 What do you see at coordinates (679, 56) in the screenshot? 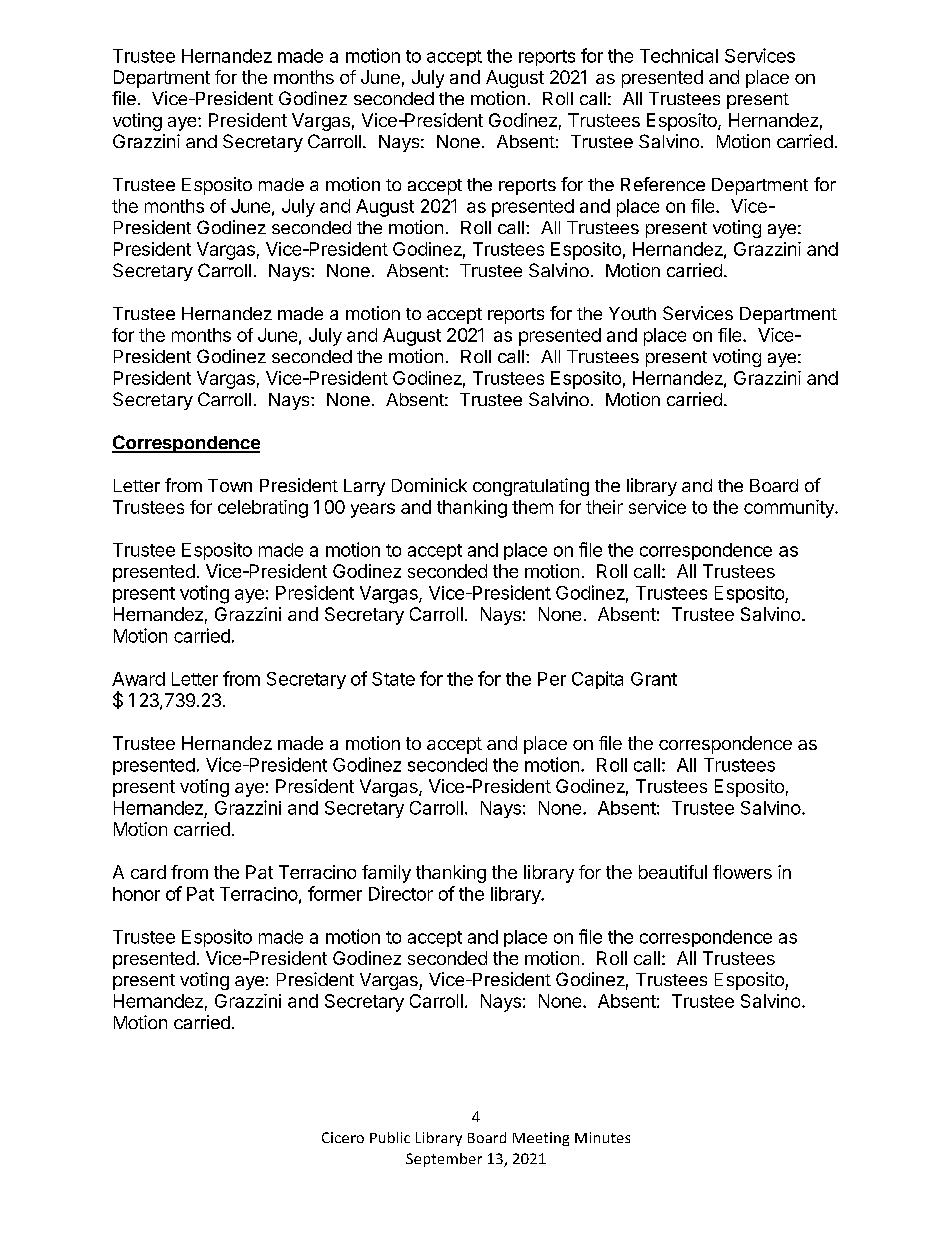
I see `Technical` at bounding box center [679, 56].
